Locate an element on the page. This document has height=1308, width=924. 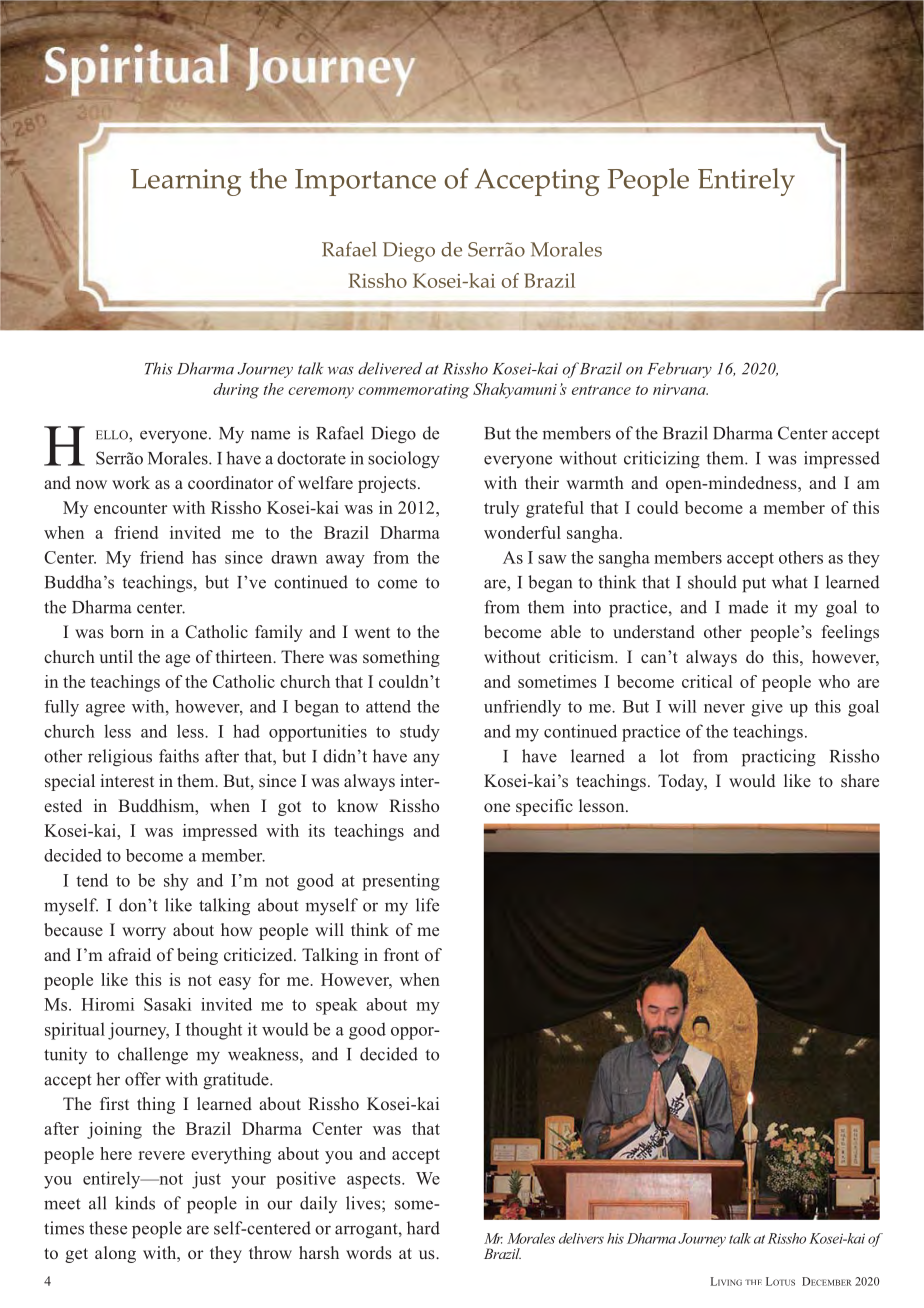
share is located at coordinates (860, 780).
